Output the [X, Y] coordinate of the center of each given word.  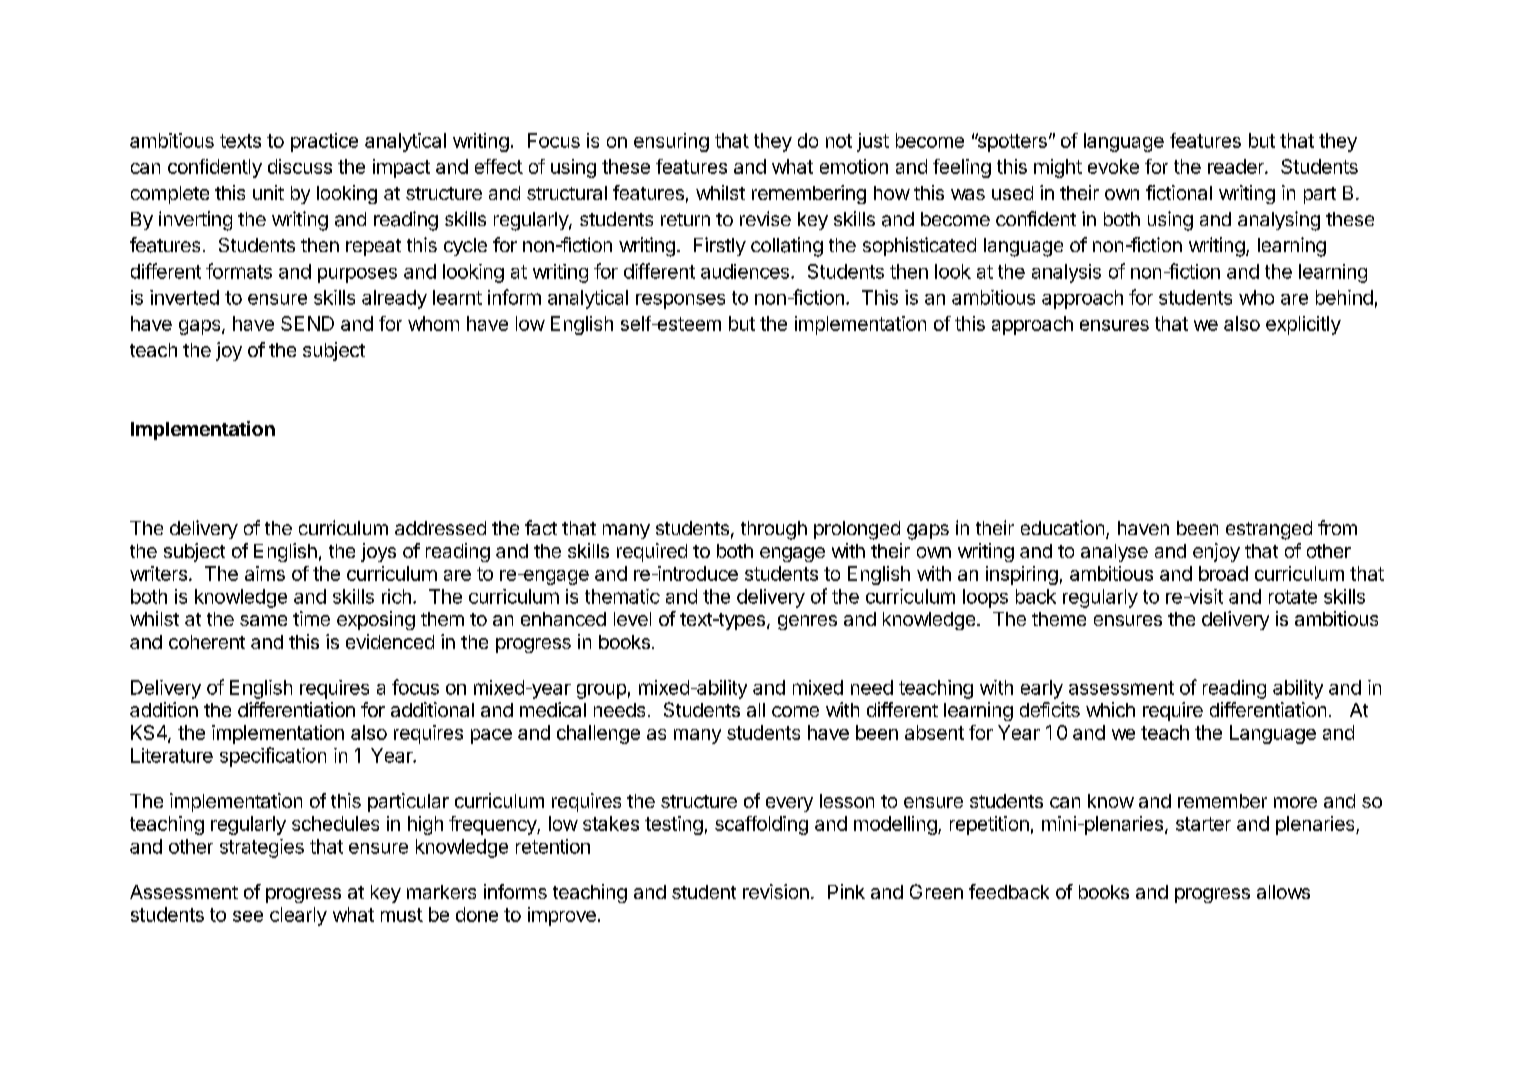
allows [1283, 892]
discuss [300, 166]
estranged [1269, 530]
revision [776, 891]
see [248, 916]
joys [378, 552]
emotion [854, 166]
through [774, 530]
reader [1237, 166]
